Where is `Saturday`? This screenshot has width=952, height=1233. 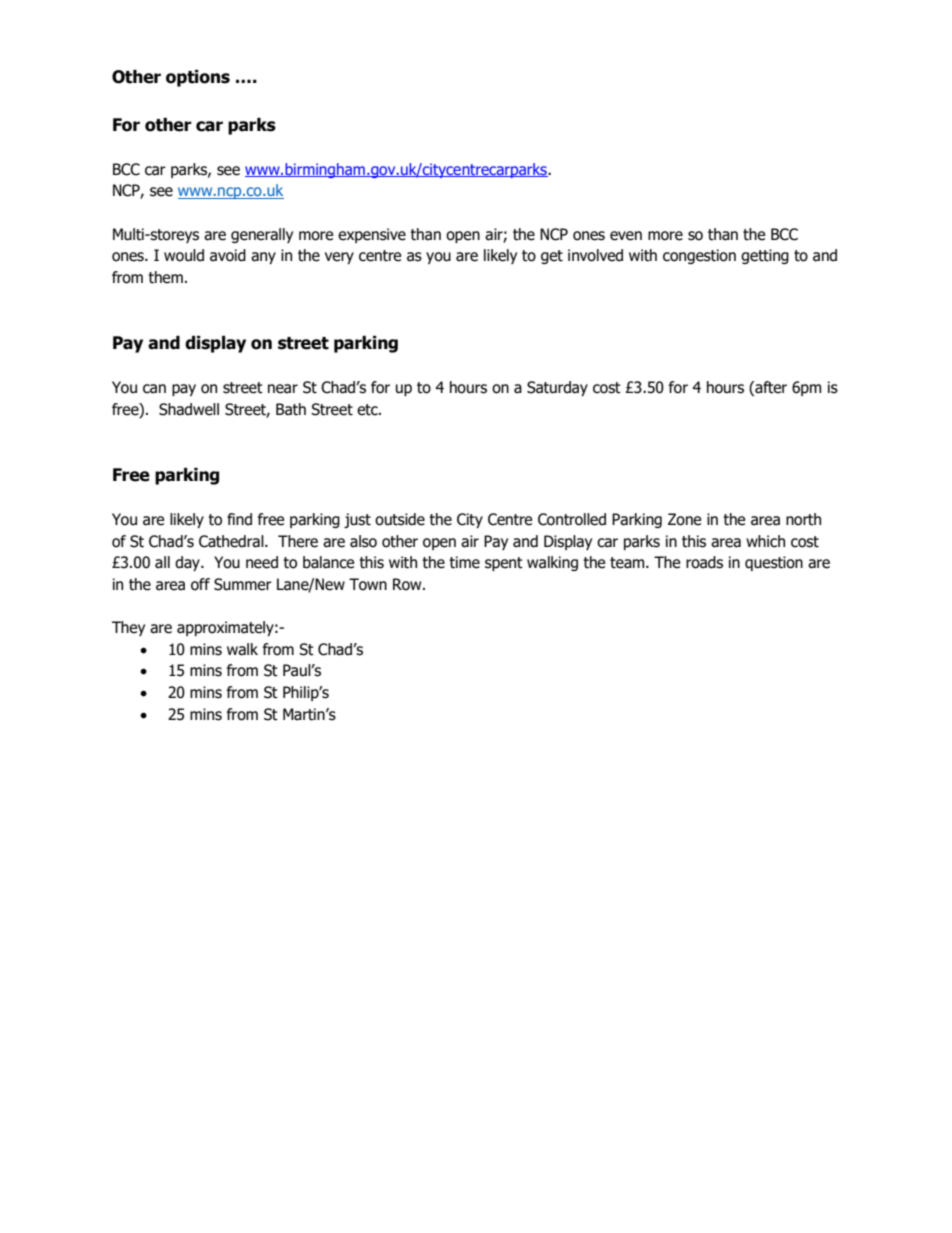
Saturday is located at coordinates (557, 388).
